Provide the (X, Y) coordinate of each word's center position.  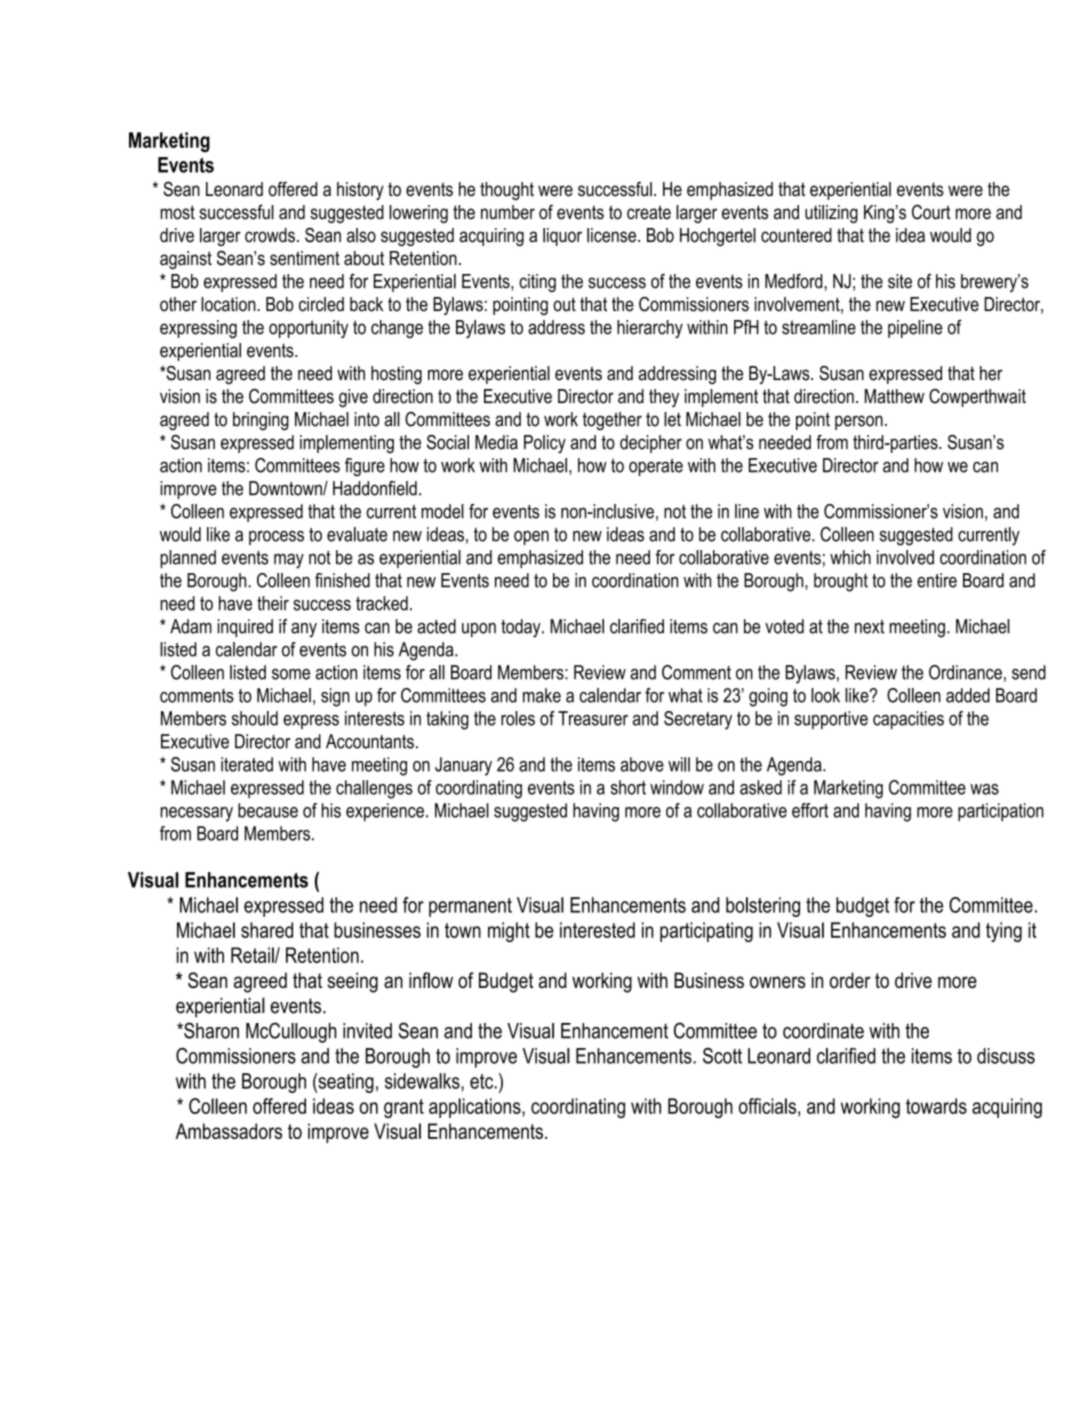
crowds (270, 235)
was (984, 789)
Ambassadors (229, 1131)
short (628, 787)
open (531, 537)
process (276, 537)
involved (905, 557)
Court (931, 212)
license (613, 235)
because (268, 810)
